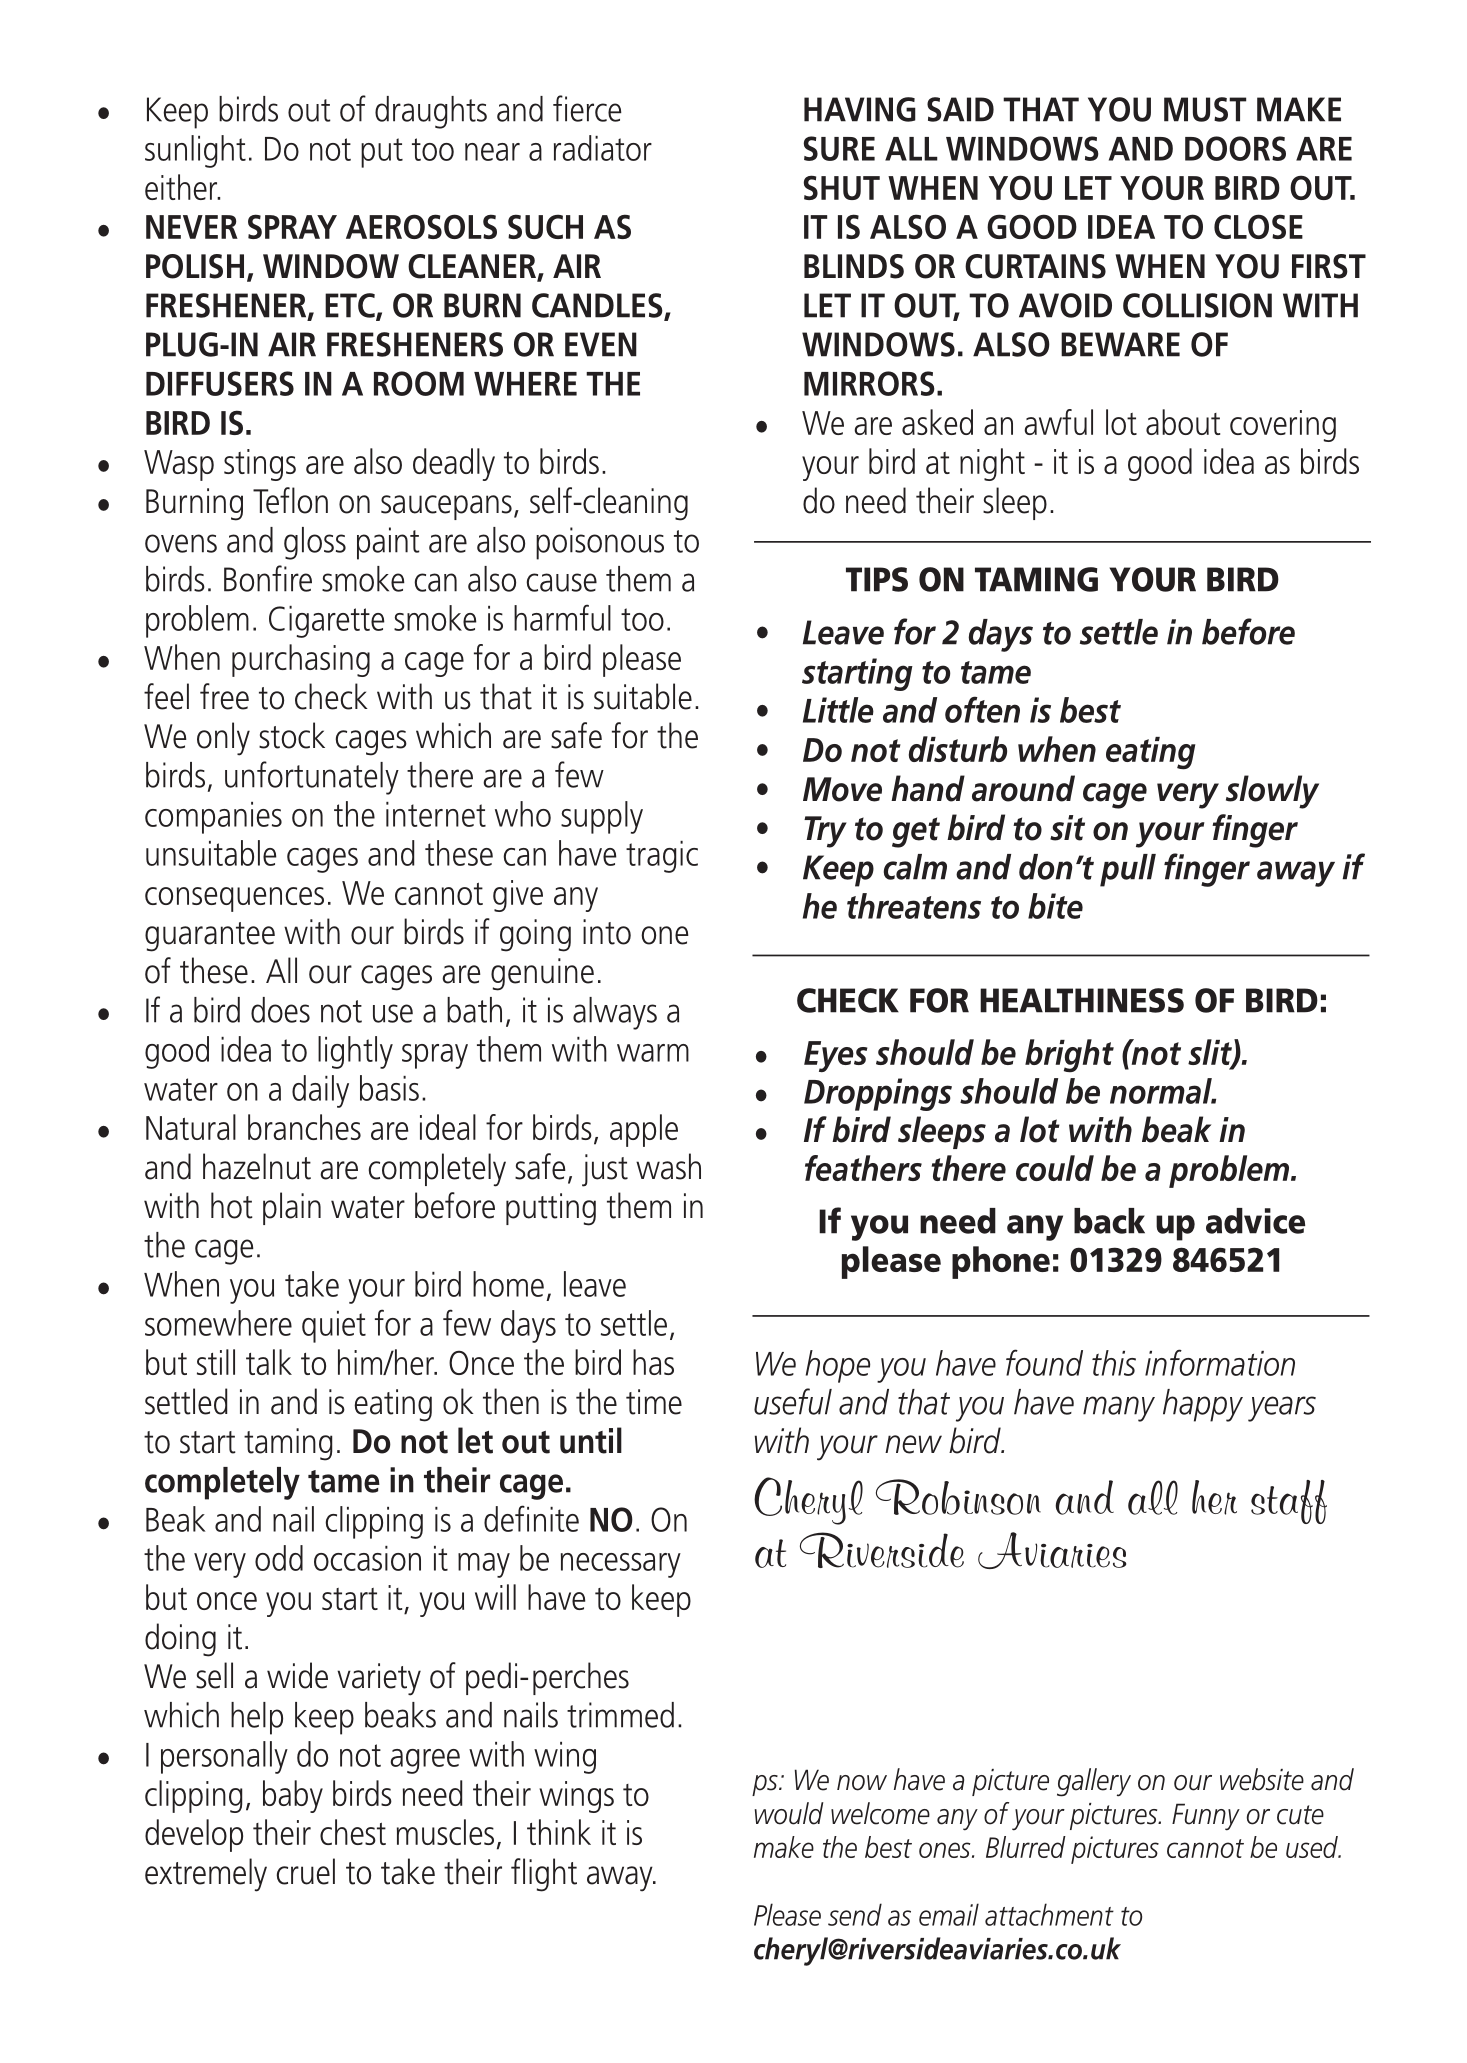 The width and height of the document is (1467, 2063). I want to click on stock, so click(292, 735).
